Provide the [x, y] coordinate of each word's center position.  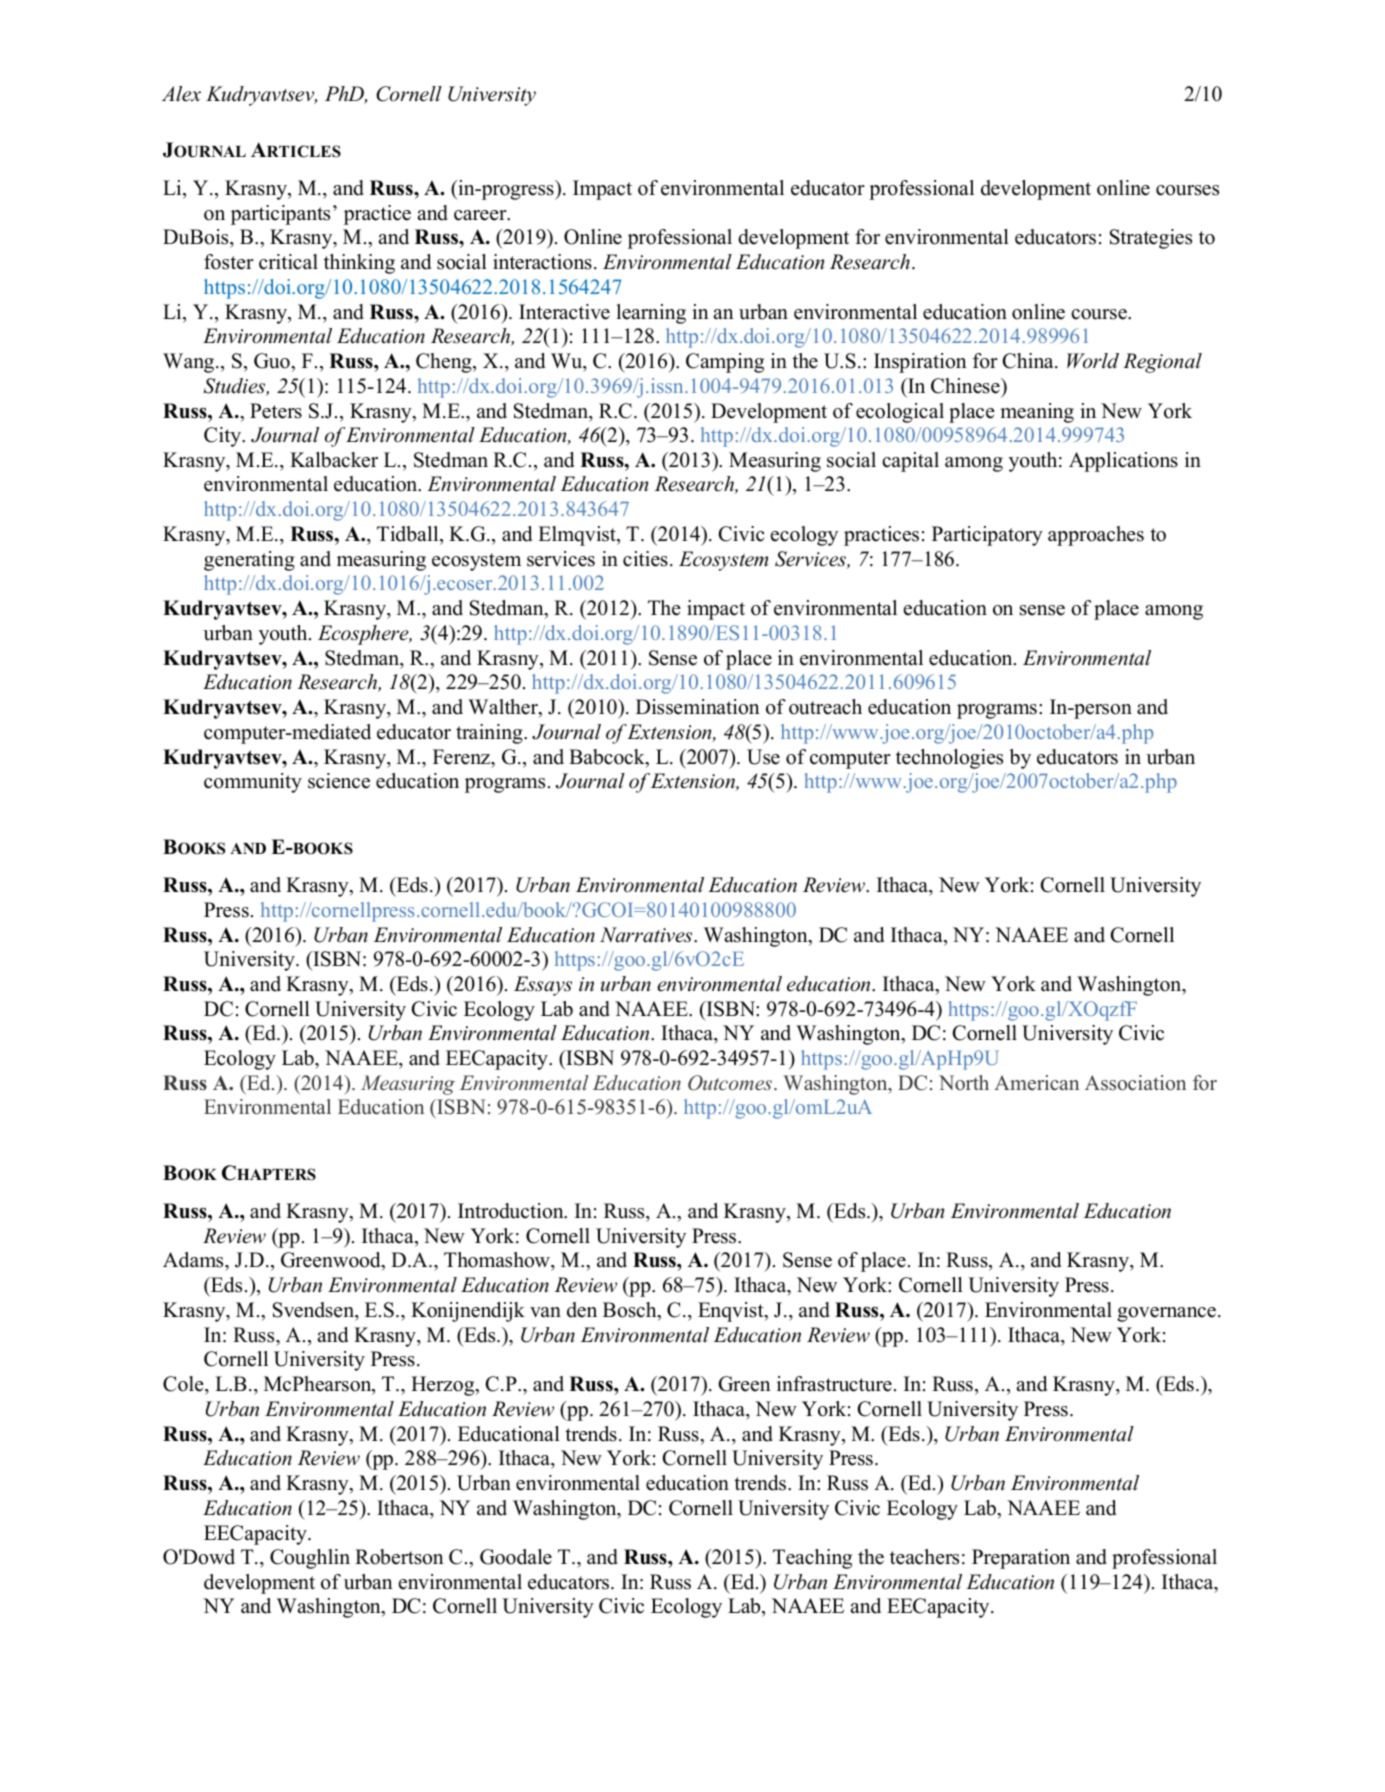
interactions [542, 262]
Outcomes [731, 1083]
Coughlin [310, 1559]
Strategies [1151, 239]
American [1036, 1083]
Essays [543, 986]
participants [280, 215]
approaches [1096, 536]
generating [249, 561]
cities [645, 559]
